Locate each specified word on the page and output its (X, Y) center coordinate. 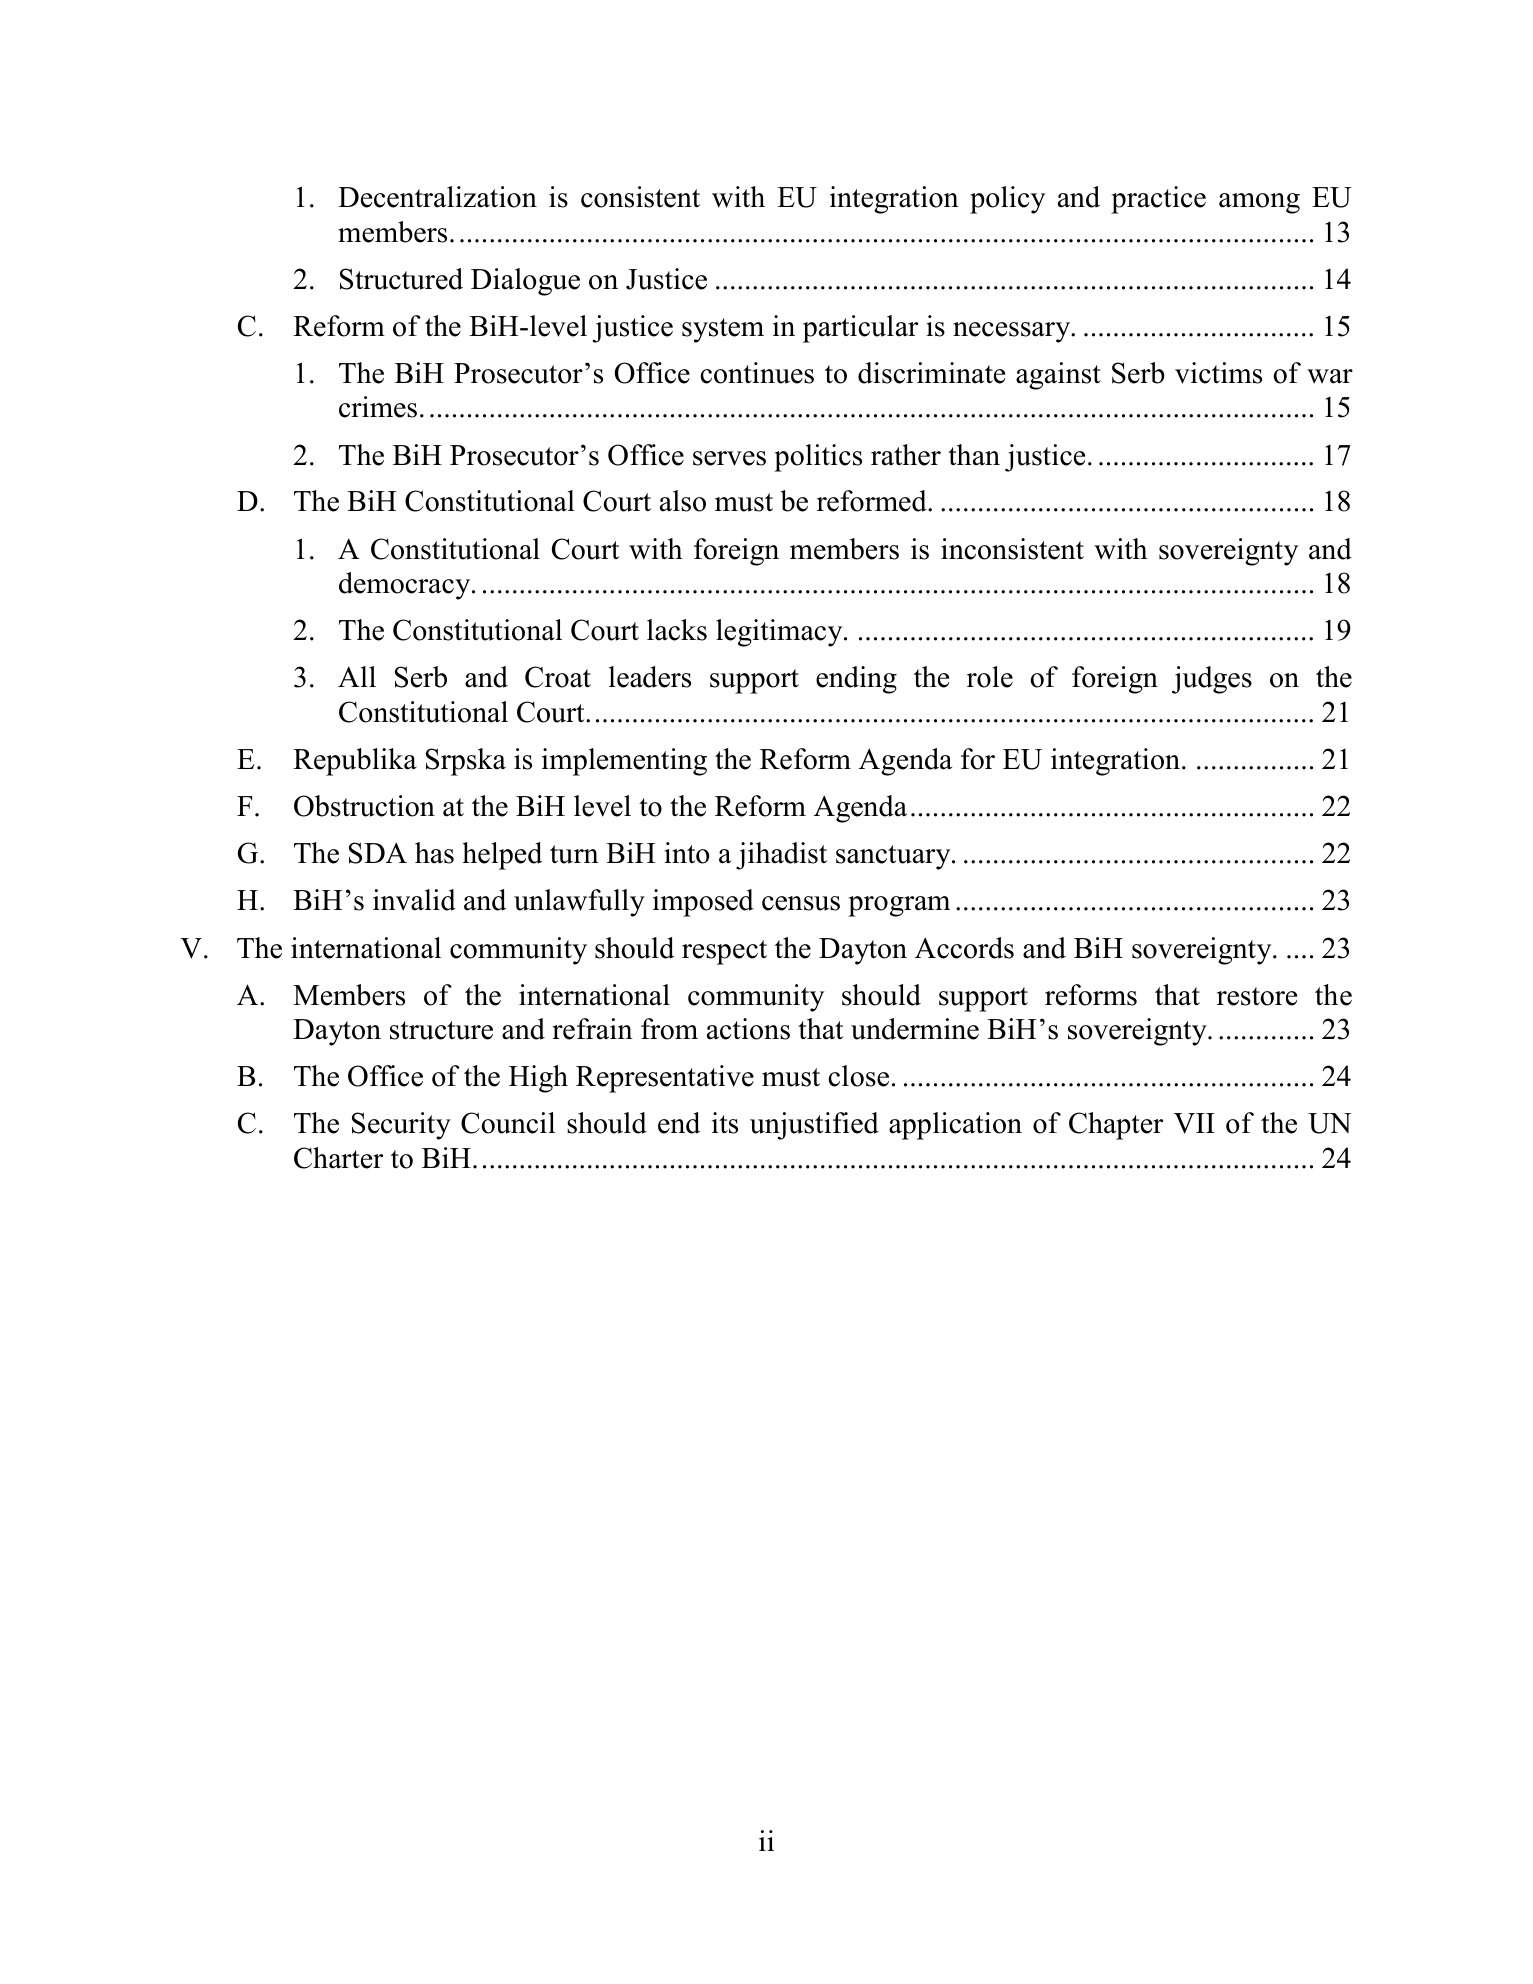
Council (508, 1123)
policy (1007, 200)
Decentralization (437, 197)
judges (1212, 680)
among (1259, 203)
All (357, 676)
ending (856, 680)
